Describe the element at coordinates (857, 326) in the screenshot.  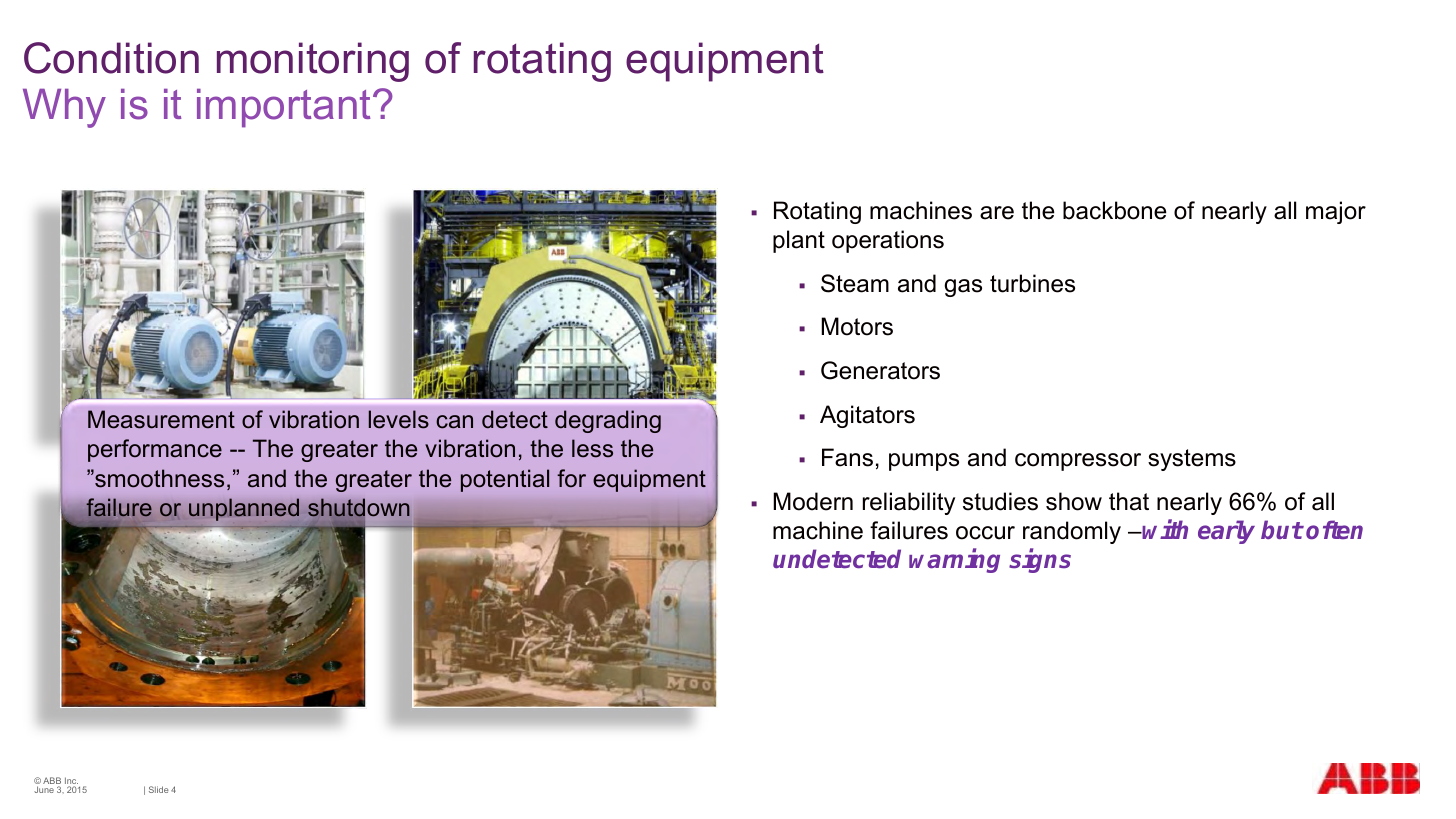
I see `Motors` at that location.
